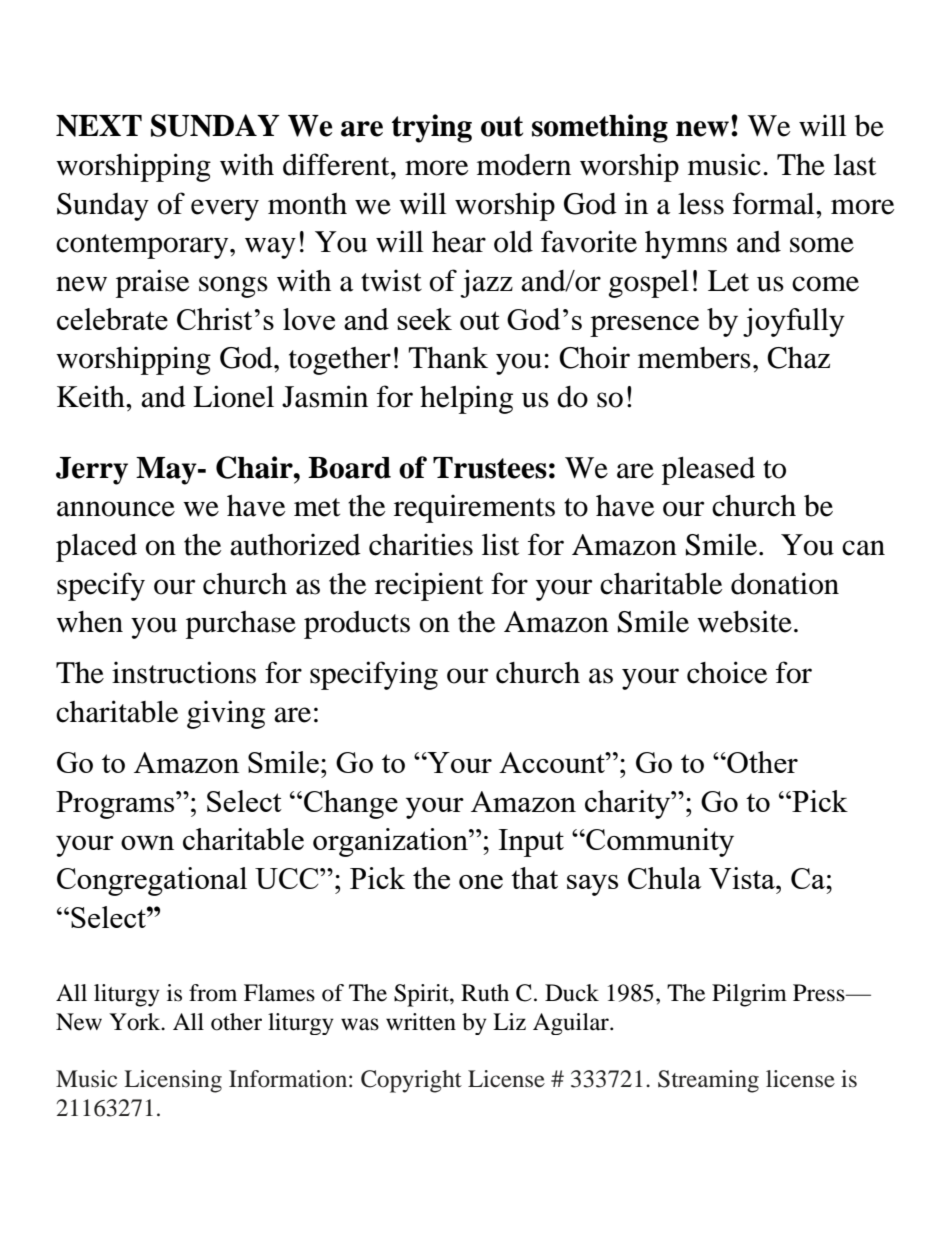 This page has width=952, height=1233. Describe the element at coordinates (466, 399) in the page. I see `helping` at that location.
